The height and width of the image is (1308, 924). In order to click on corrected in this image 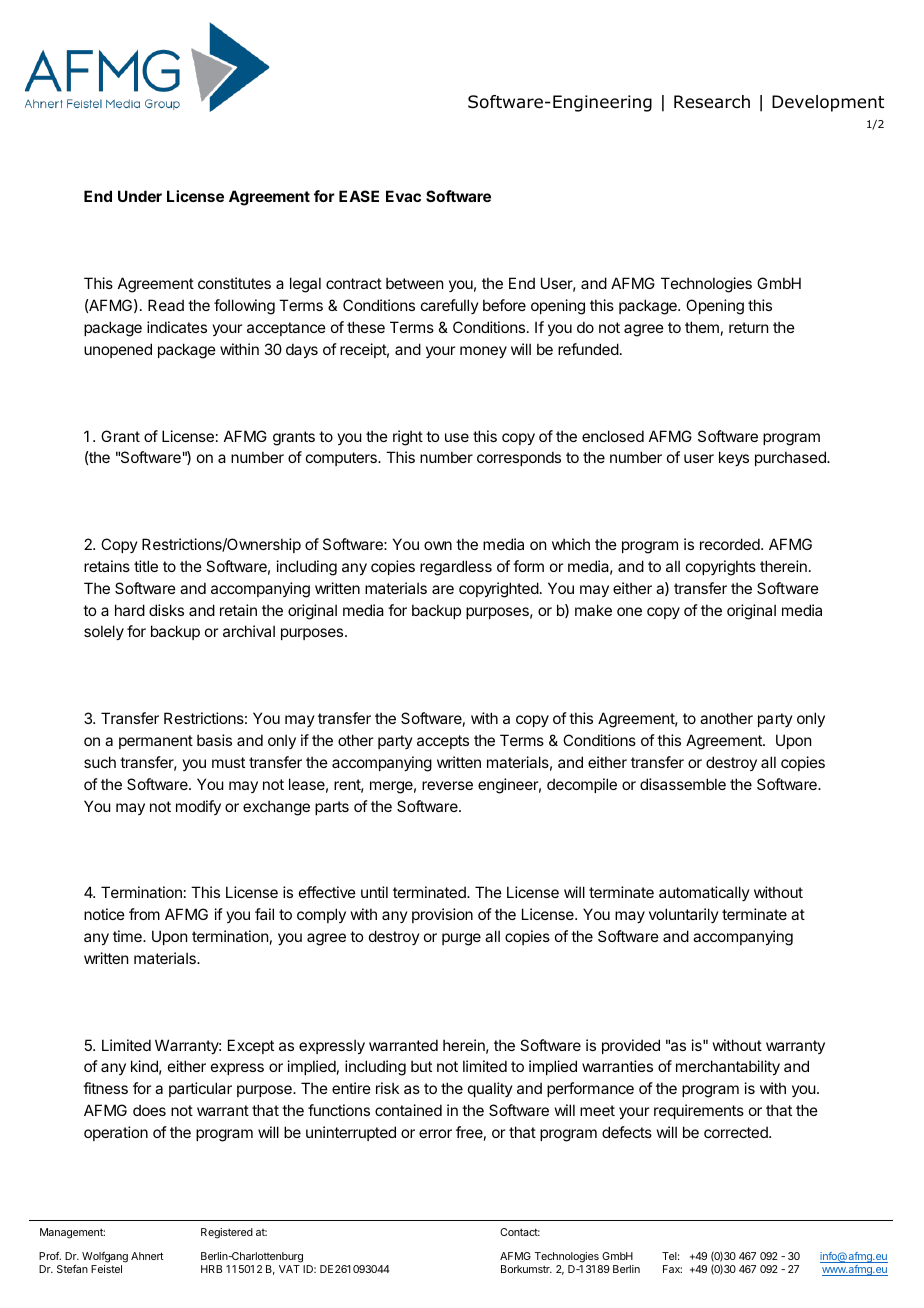, I will do `click(737, 1132)`.
